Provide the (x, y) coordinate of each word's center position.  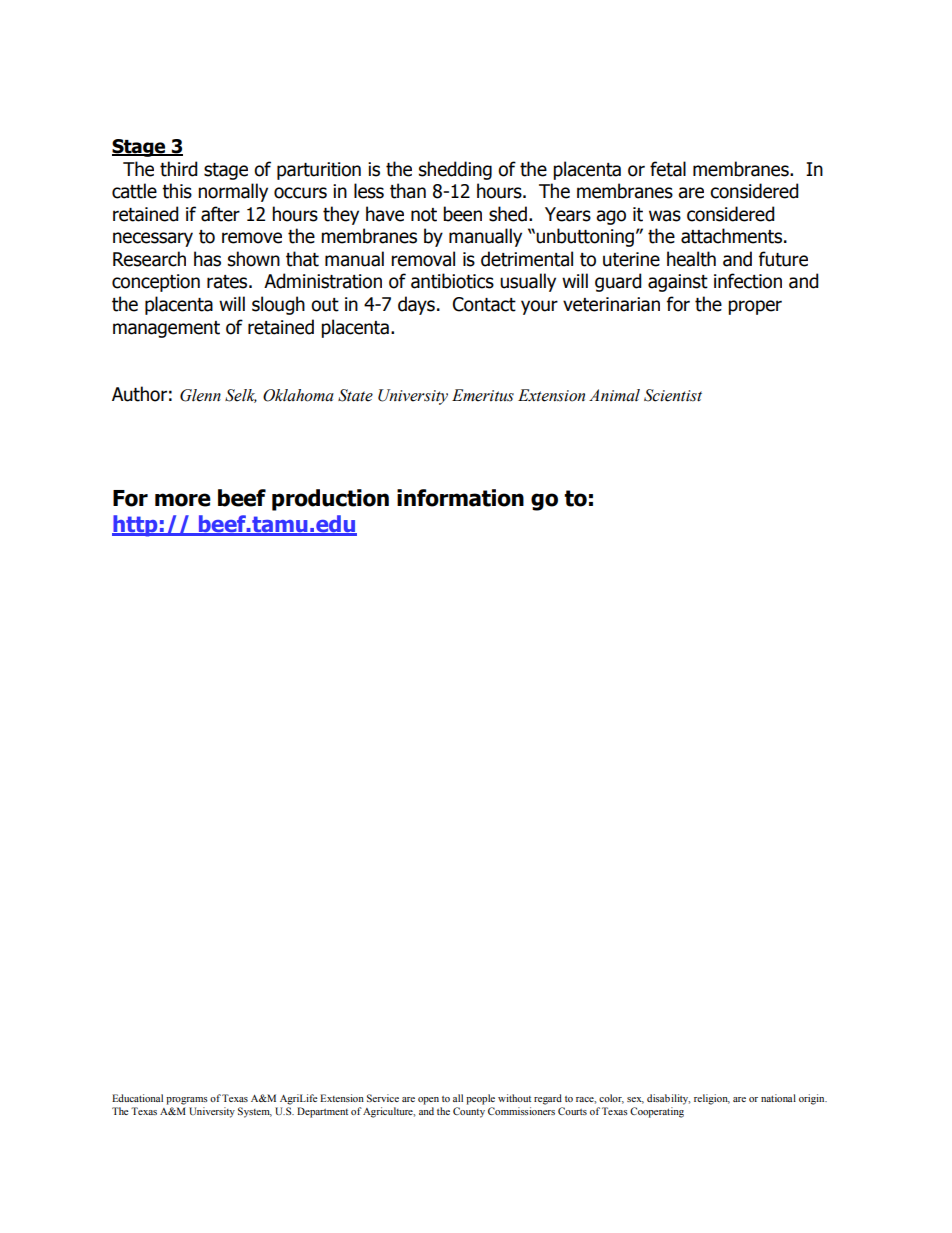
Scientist (673, 395)
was (665, 216)
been (462, 214)
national (778, 1098)
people (480, 1099)
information (460, 498)
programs (187, 1101)
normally (233, 192)
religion (712, 1099)
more (183, 500)
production (330, 500)
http (136, 526)
